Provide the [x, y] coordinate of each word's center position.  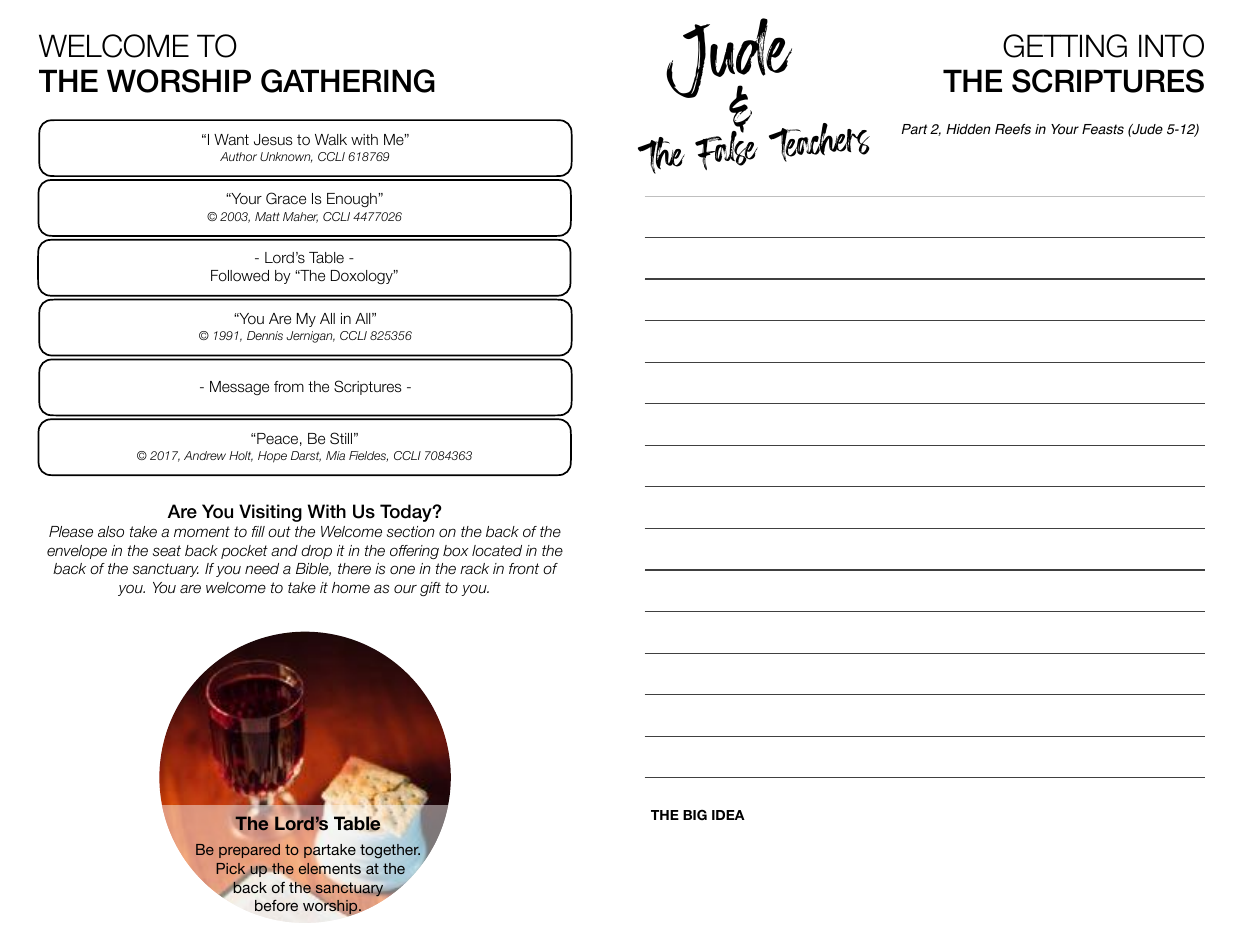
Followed [240, 276]
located [497, 550]
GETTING [1065, 46]
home [351, 587]
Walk [331, 139]
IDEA [728, 815]
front [524, 568]
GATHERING [348, 81]
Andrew [205, 455]
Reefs [1013, 129]
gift [430, 589]
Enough [352, 200]
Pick [230, 868]
